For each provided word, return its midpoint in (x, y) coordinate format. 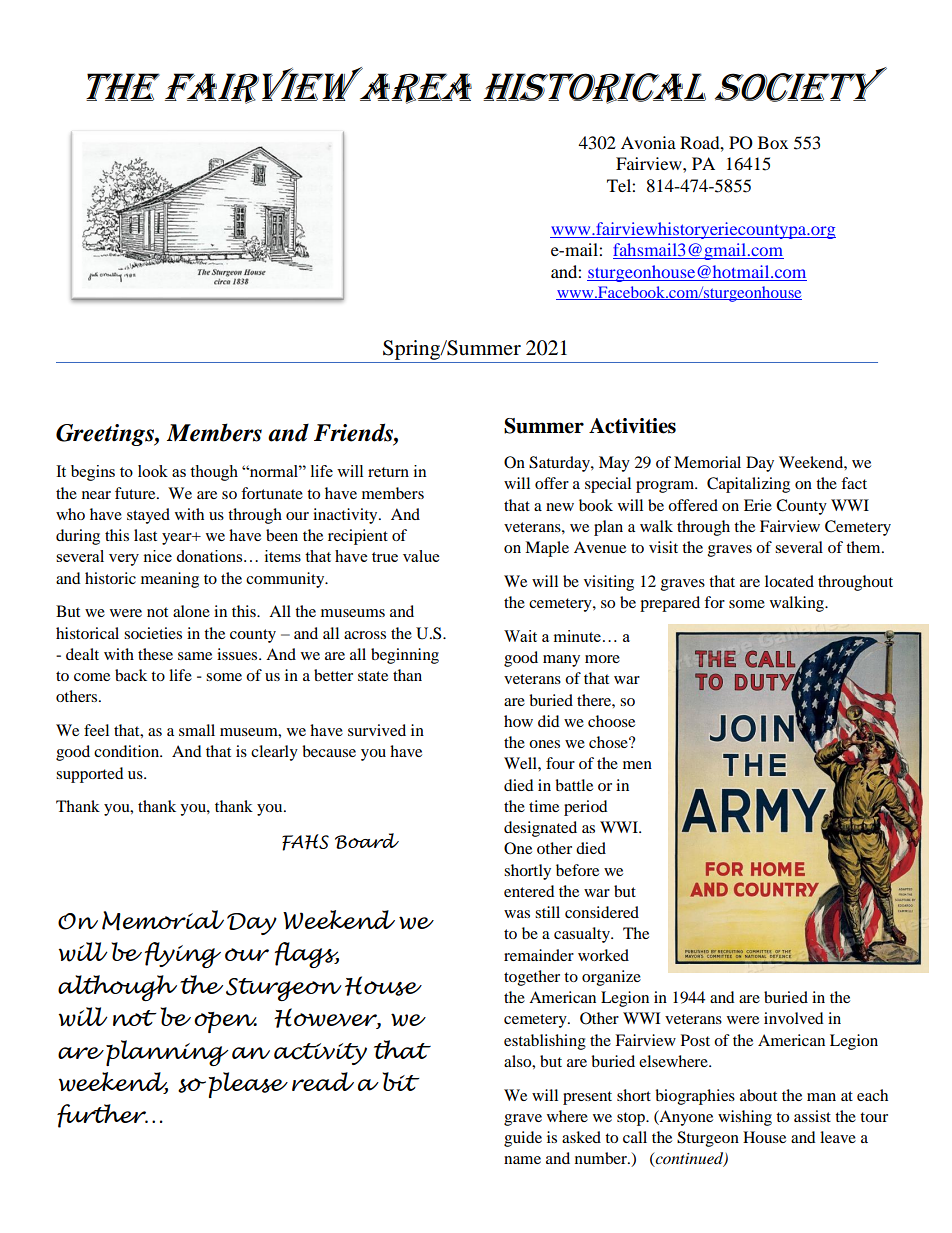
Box (773, 142)
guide (523, 1139)
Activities (632, 426)
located (789, 581)
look (153, 471)
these (155, 654)
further (102, 1116)
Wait (520, 636)
